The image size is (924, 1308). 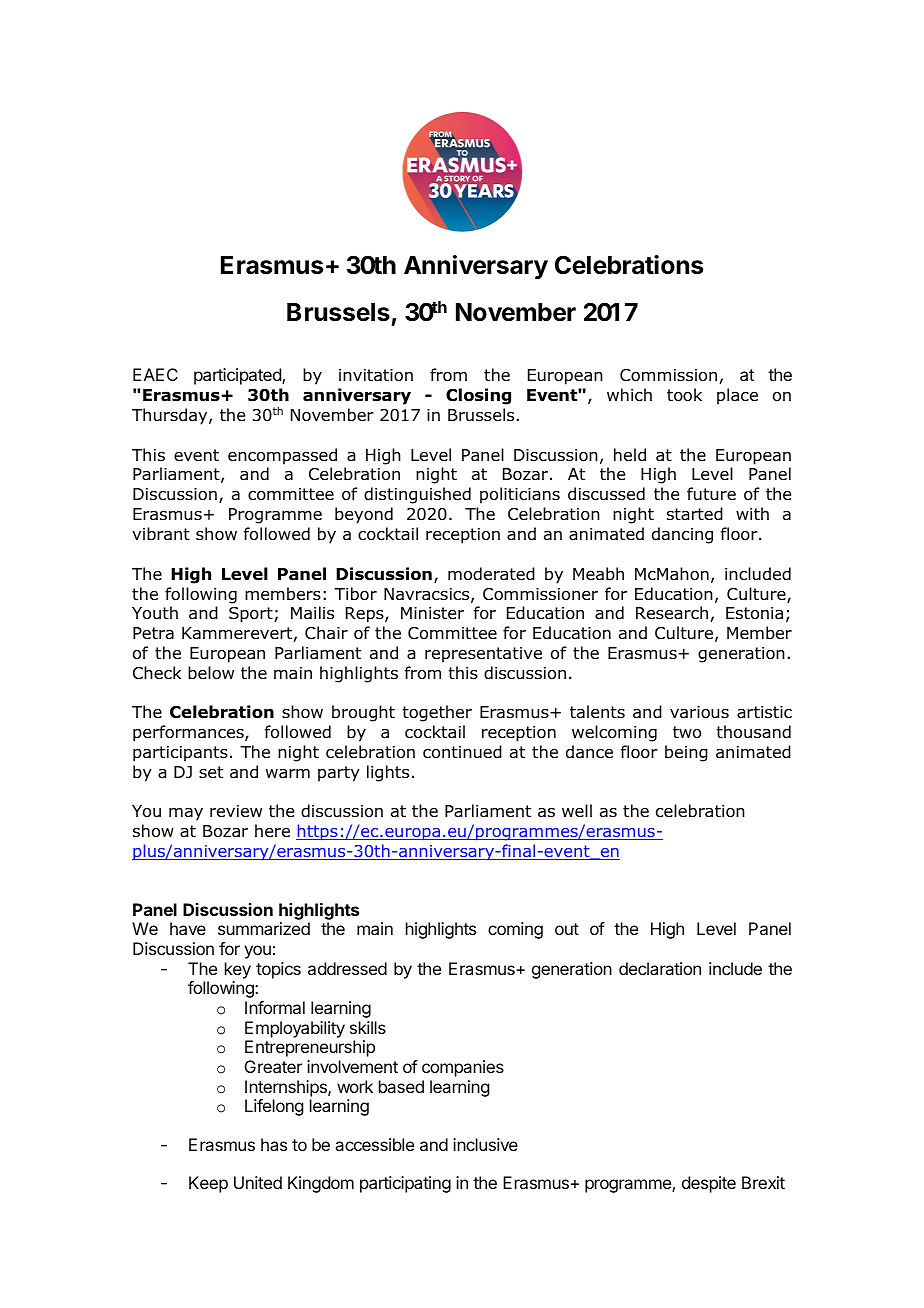 I want to click on participated, so click(x=238, y=376).
